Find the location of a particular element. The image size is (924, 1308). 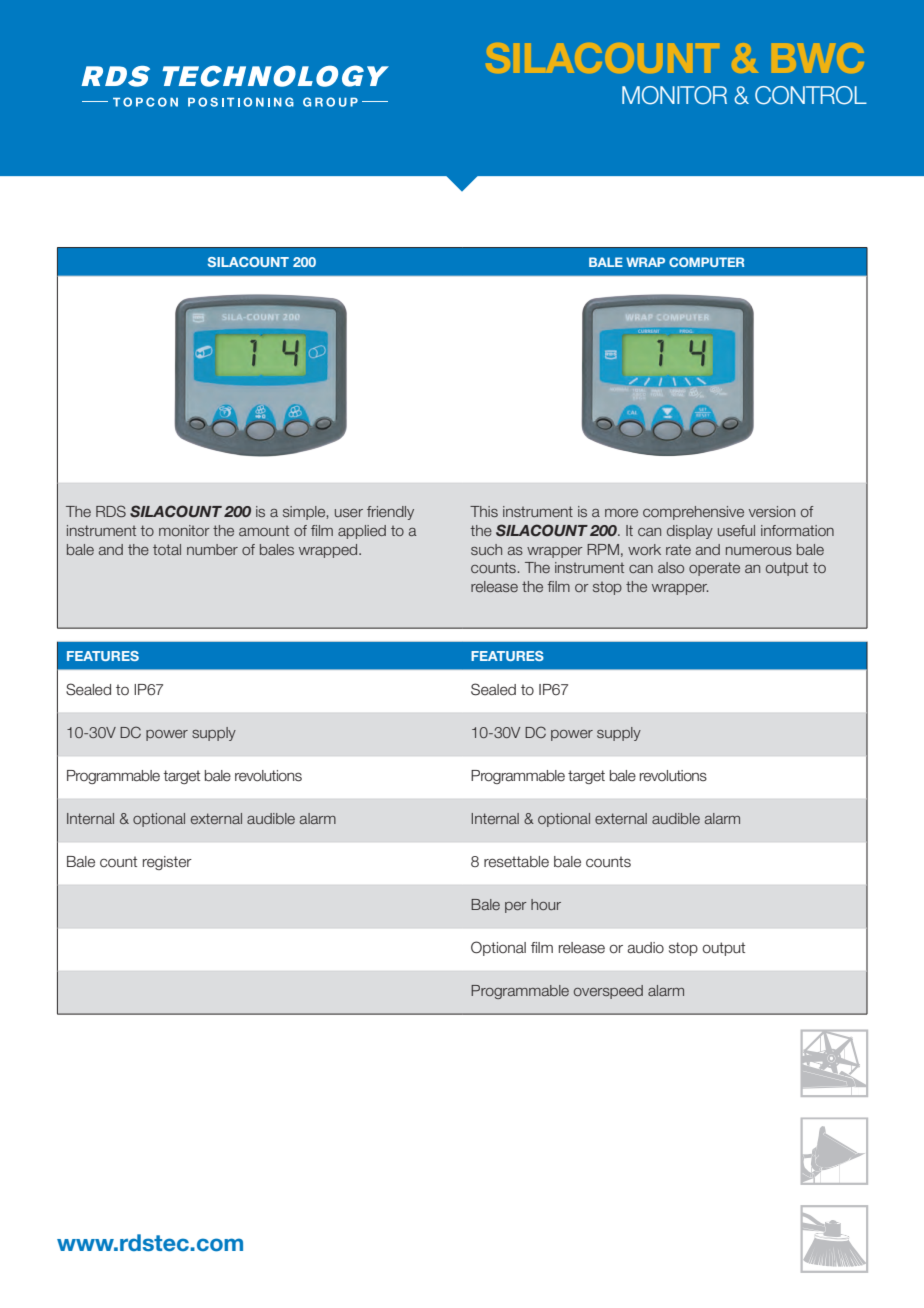

register is located at coordinates (167, 863).
